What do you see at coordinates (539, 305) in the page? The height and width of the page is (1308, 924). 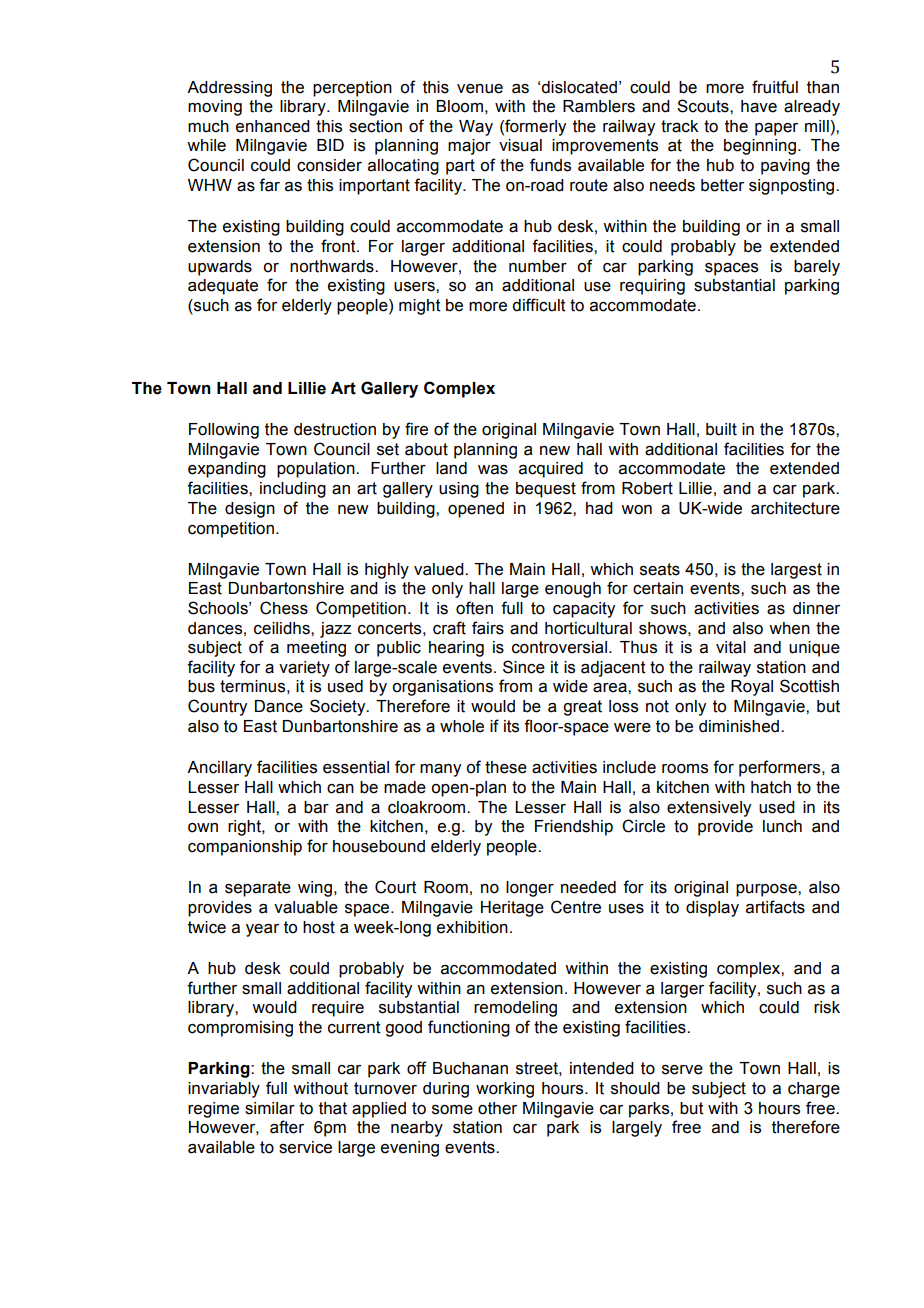 I see `difficult` at bounding box center [539, 305].
